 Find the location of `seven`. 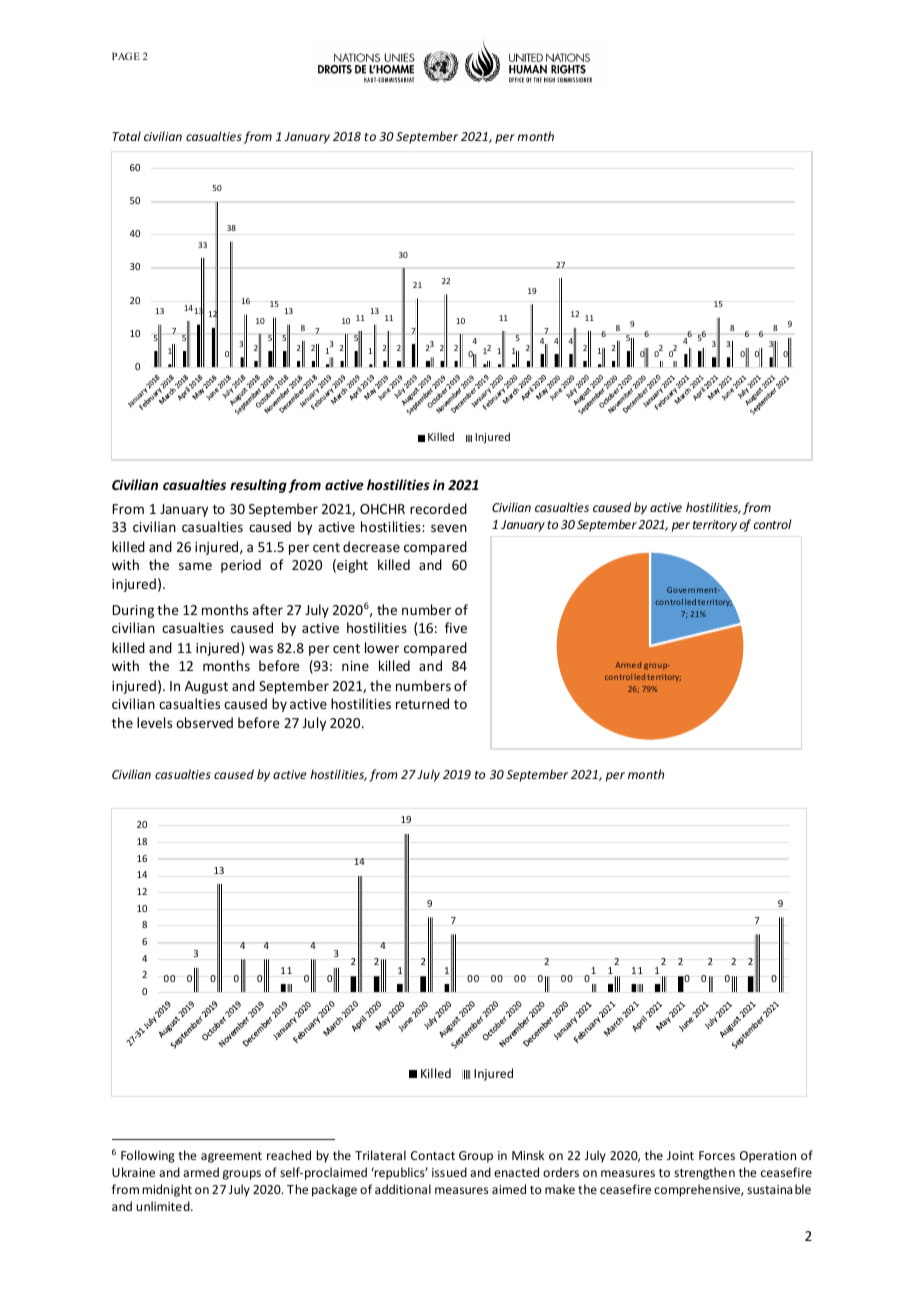

seven is located at coordinates (449, 528).
